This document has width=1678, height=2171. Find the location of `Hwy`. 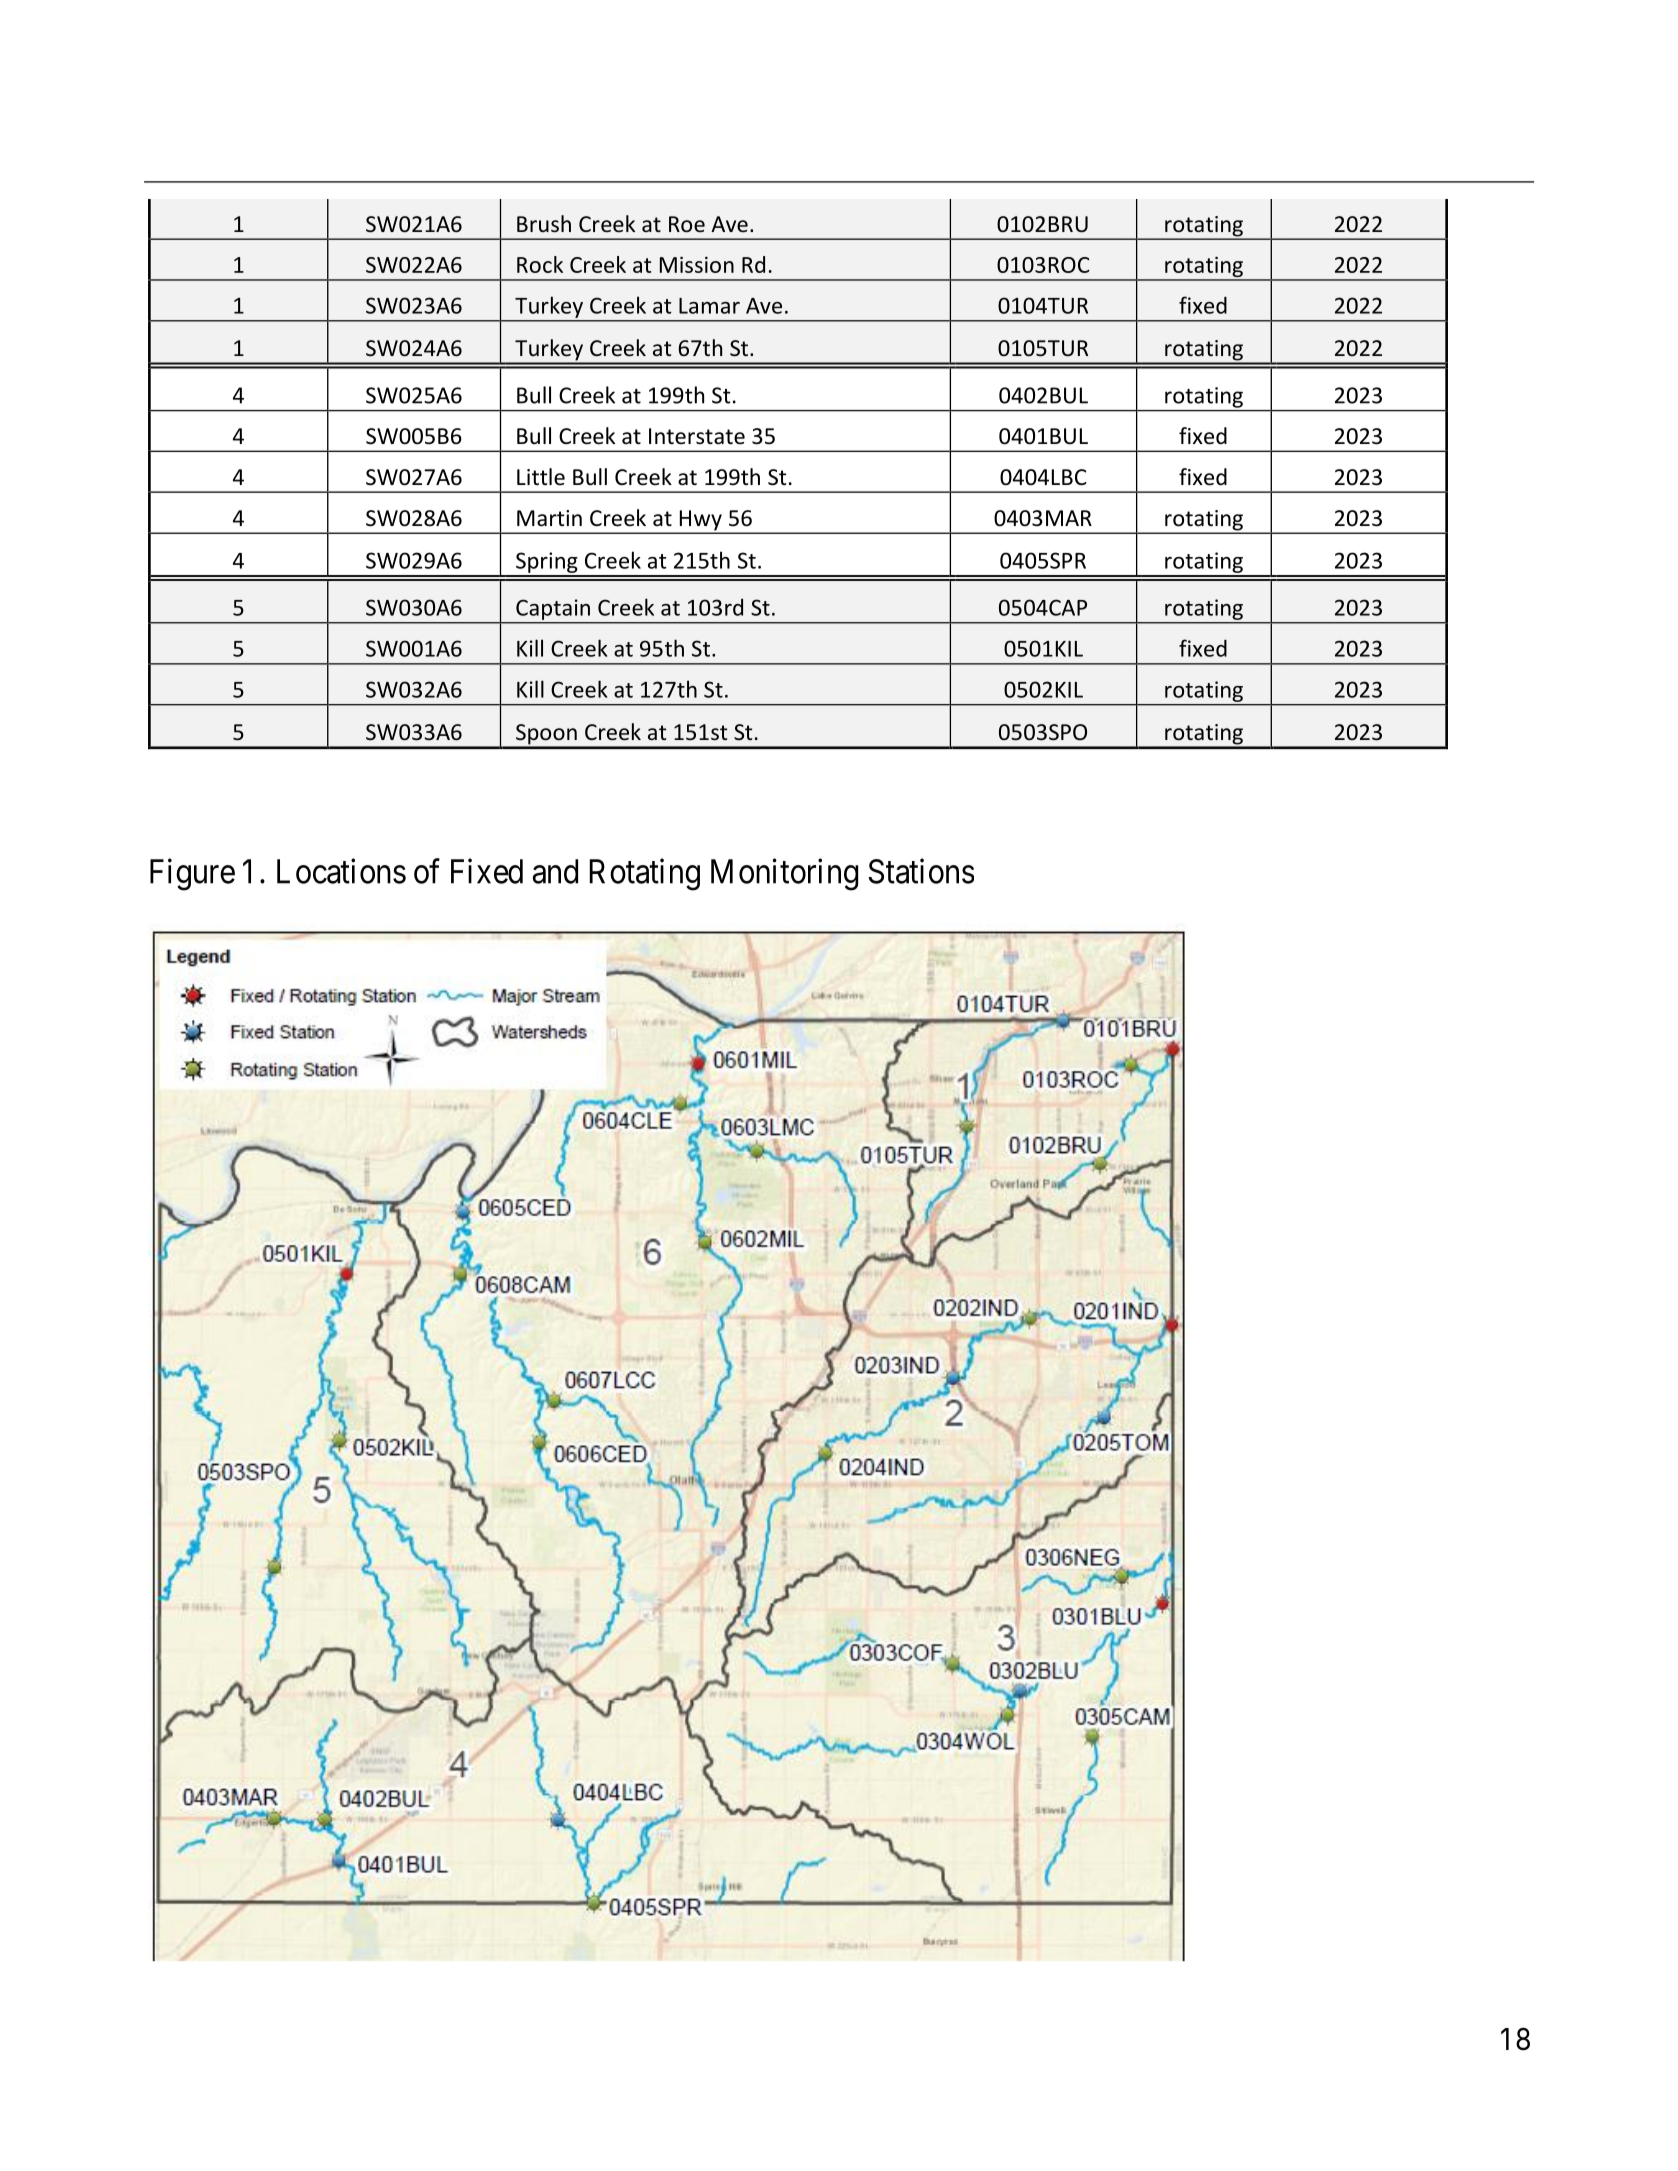

Hwy is located at coordinates (700, 521).
